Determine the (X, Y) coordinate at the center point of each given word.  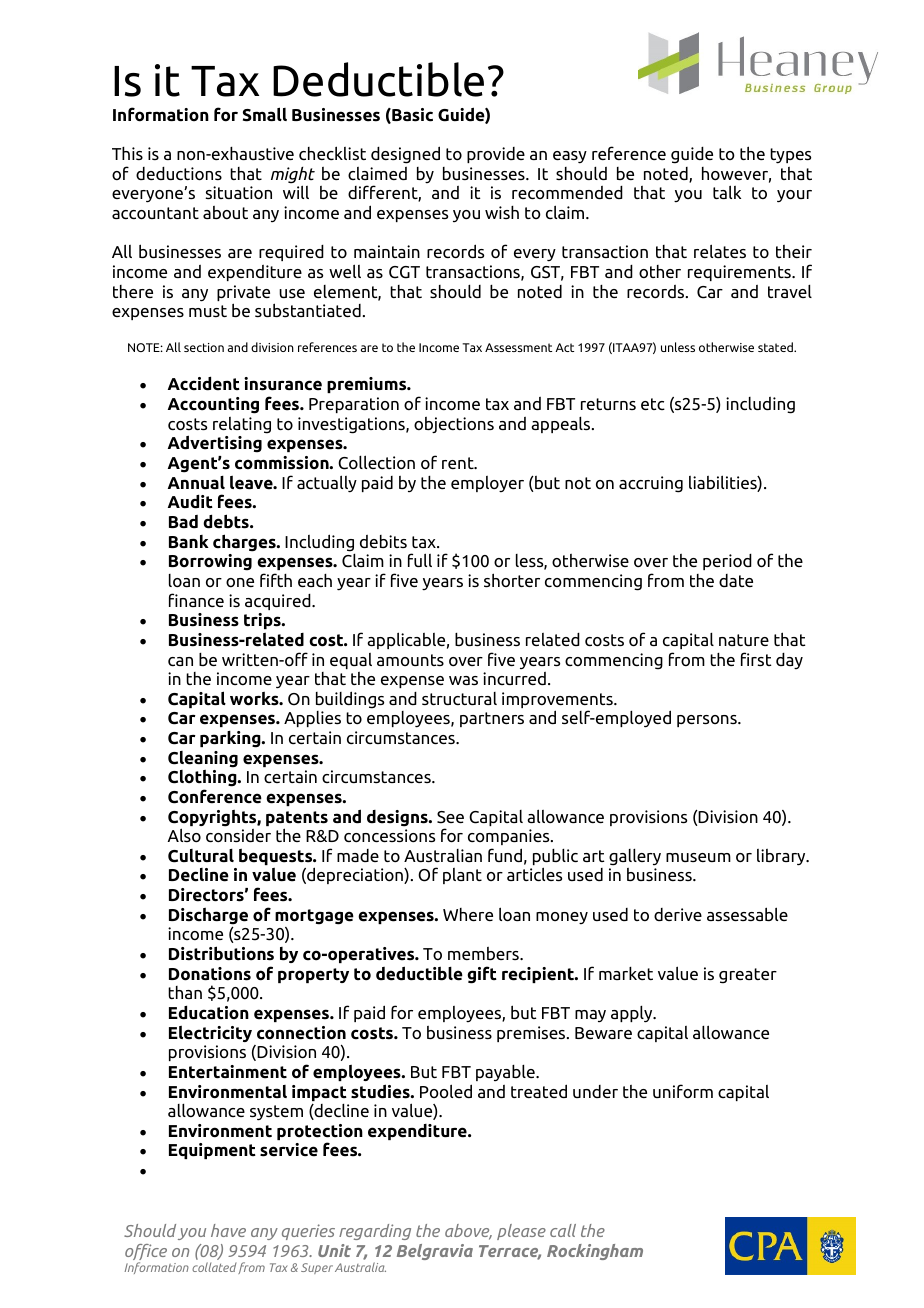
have (228, 1230)
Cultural (201, 856)
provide (496, 155)
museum (698, 857)
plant (462, 876)
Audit (190, 501)
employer (487, 484)
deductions (179, 174)
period (727, 562)
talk (727, 192)
